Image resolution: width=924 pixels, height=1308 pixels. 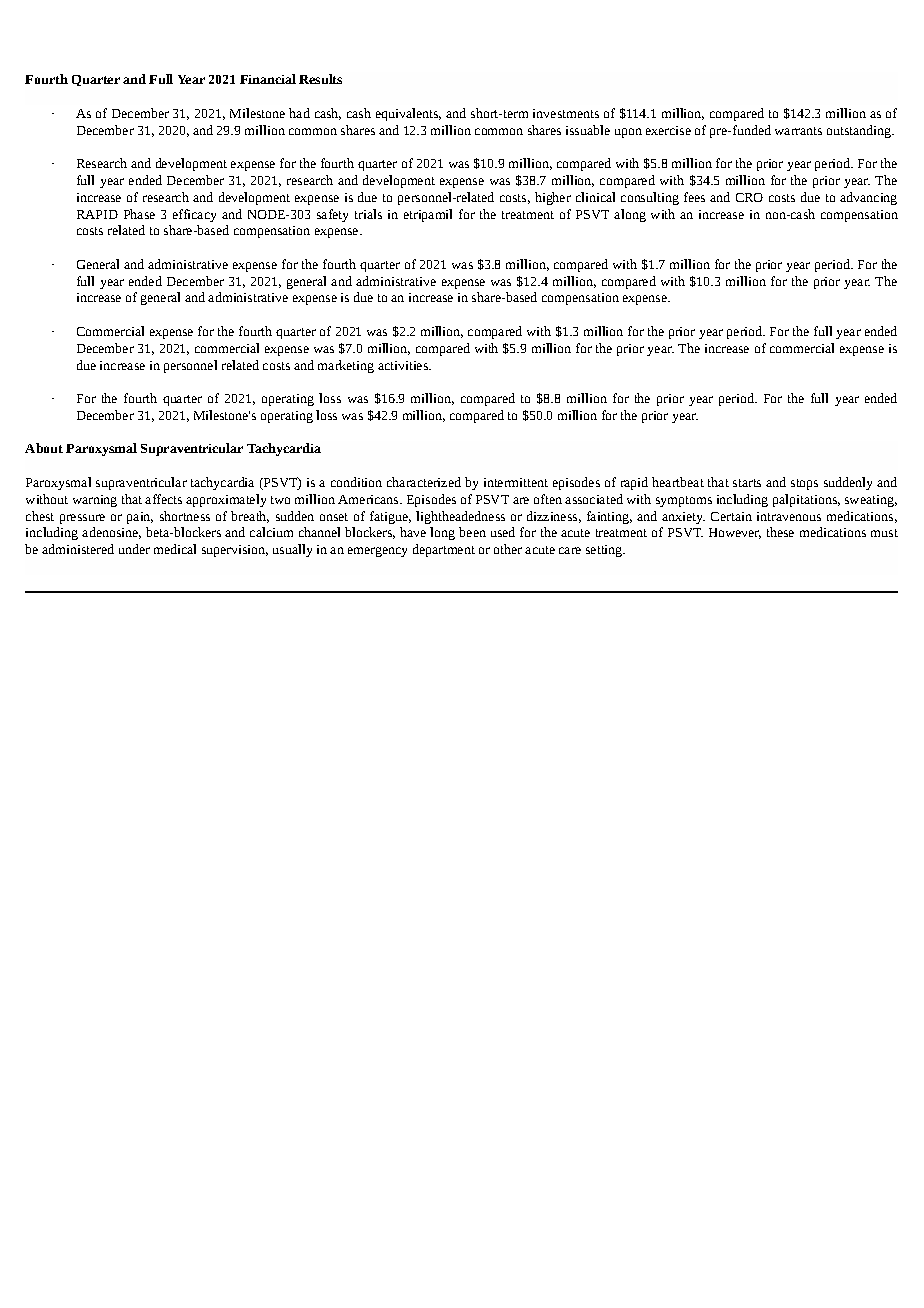 I want to click on trials, so click(x=368, y=214).
